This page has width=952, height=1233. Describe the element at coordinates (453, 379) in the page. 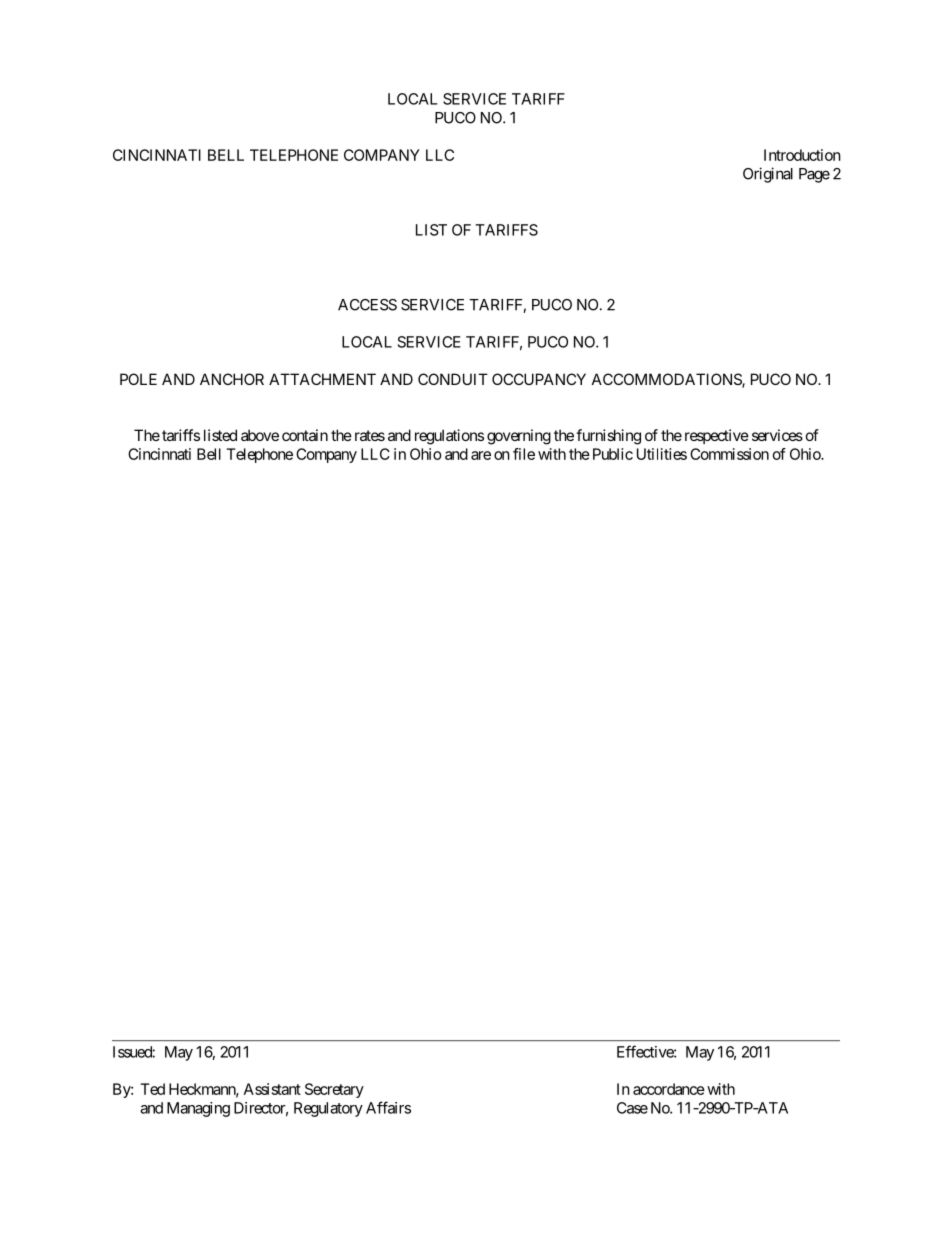

I see `CONDUIT` at that location.
